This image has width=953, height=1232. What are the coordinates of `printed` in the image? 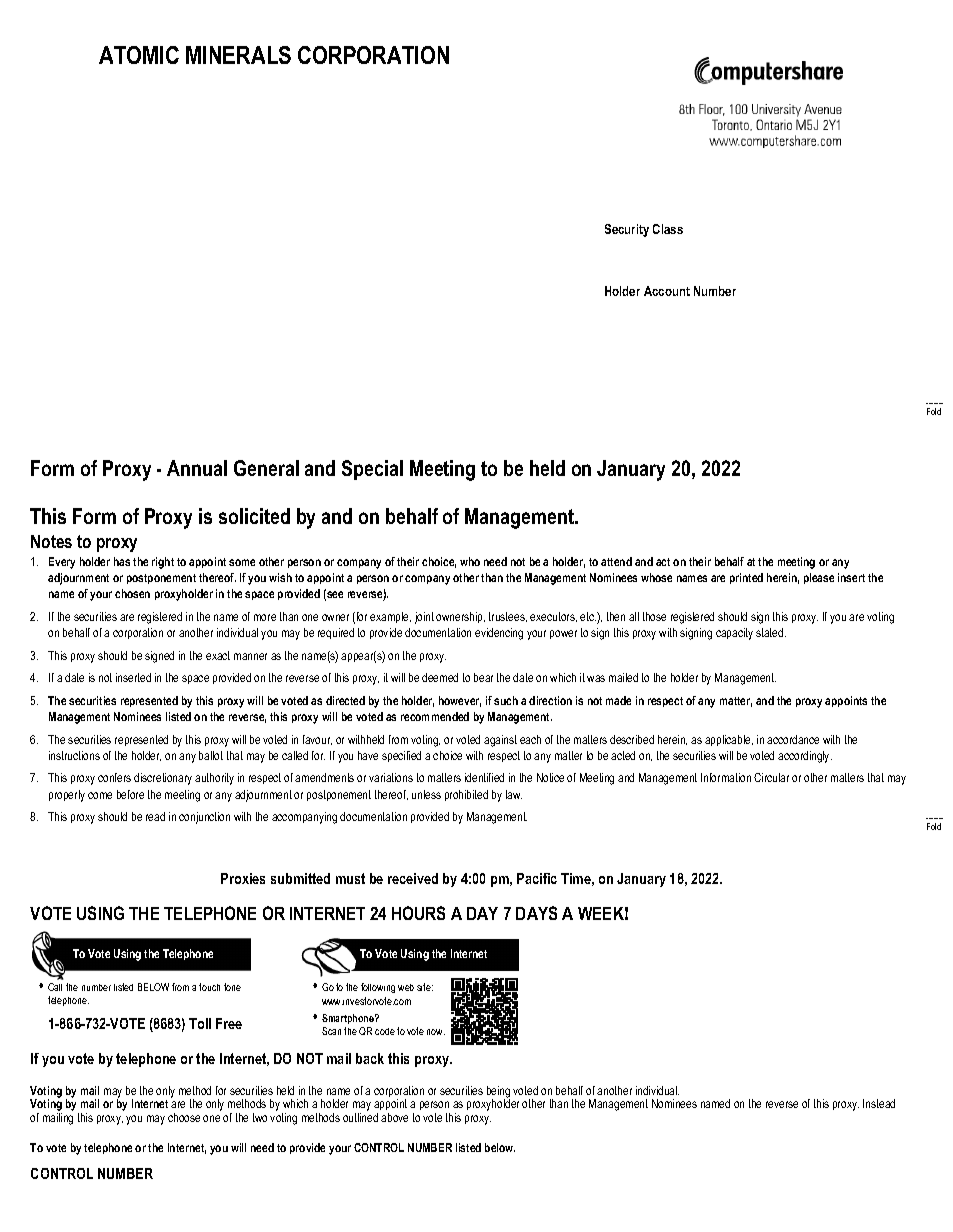 It's located at (746, 578).
